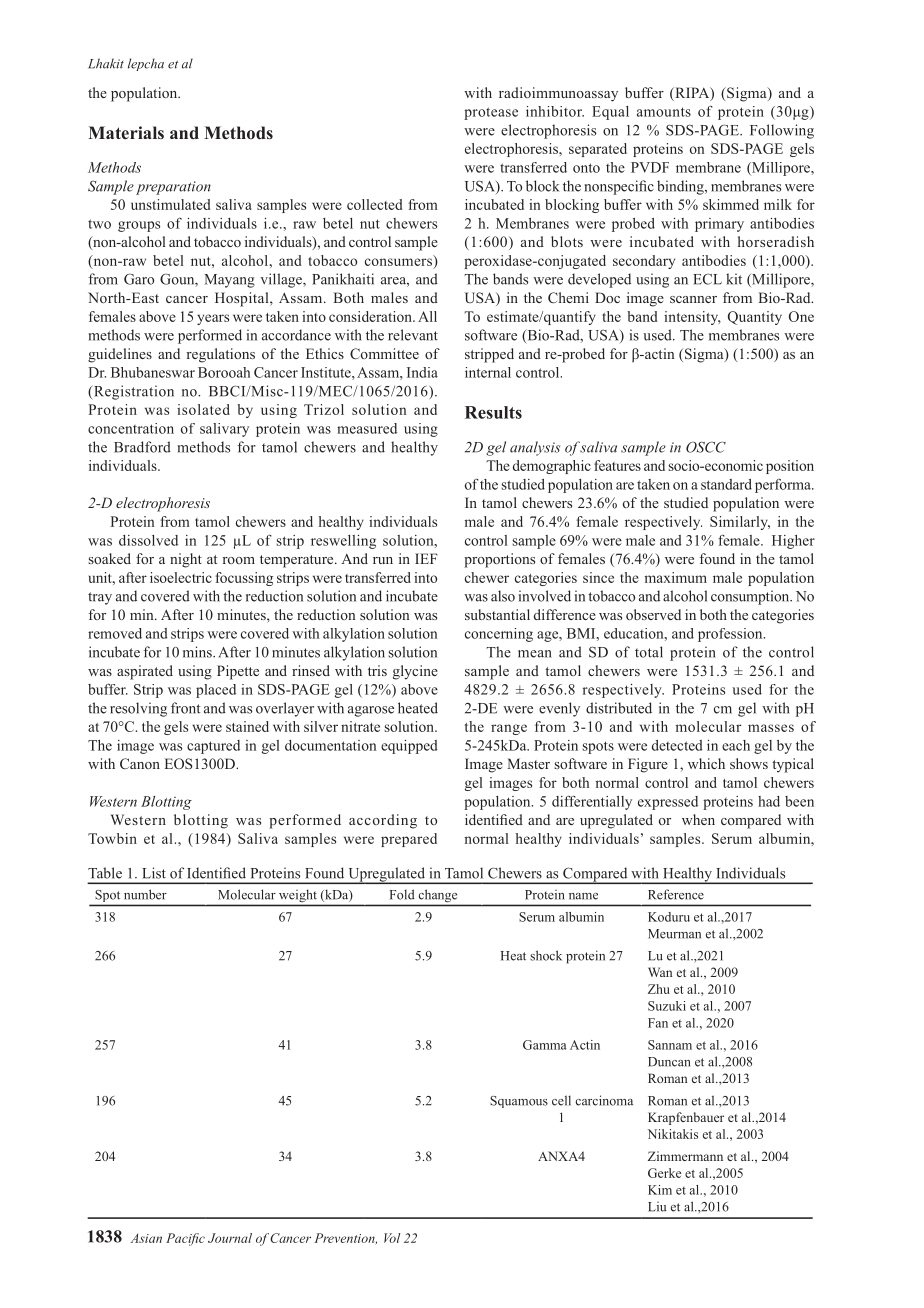 The image size is (924, 1308). I want to click on protease, so click(491, 113).
